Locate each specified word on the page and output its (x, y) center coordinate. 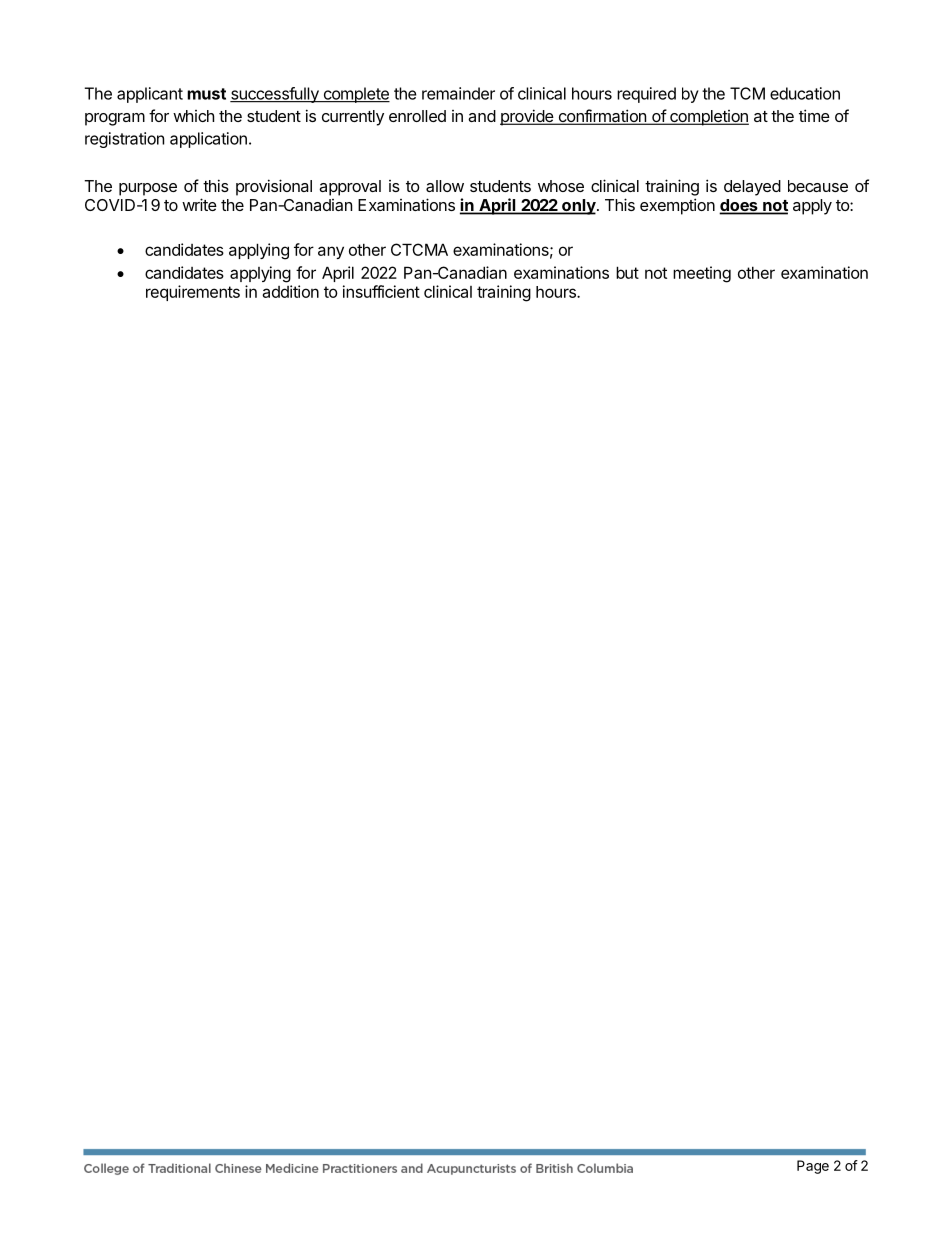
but (627, 272)
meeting (702, 274)
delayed (752, 188)
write (199, 204)
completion (708, 118)
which (193, 116)
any (331, 252)
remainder (458, 93)
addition (290, 291)
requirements (193, 293)
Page (813, 1167)
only (579, 207)
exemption (677, 206)
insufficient (381, 291)
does (739, 206)
